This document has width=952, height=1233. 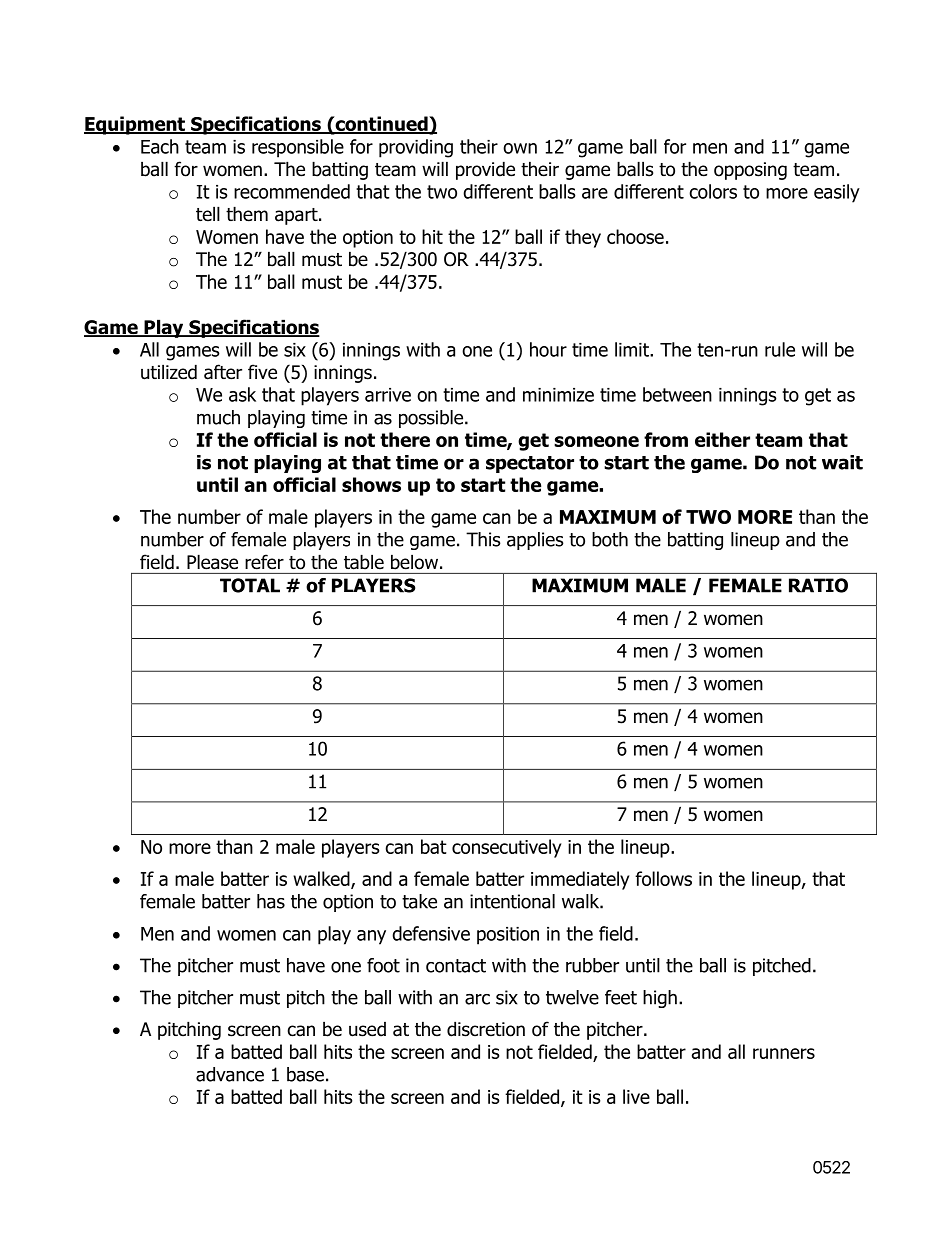 I want to click on Each, so click(x=160, y=146).
